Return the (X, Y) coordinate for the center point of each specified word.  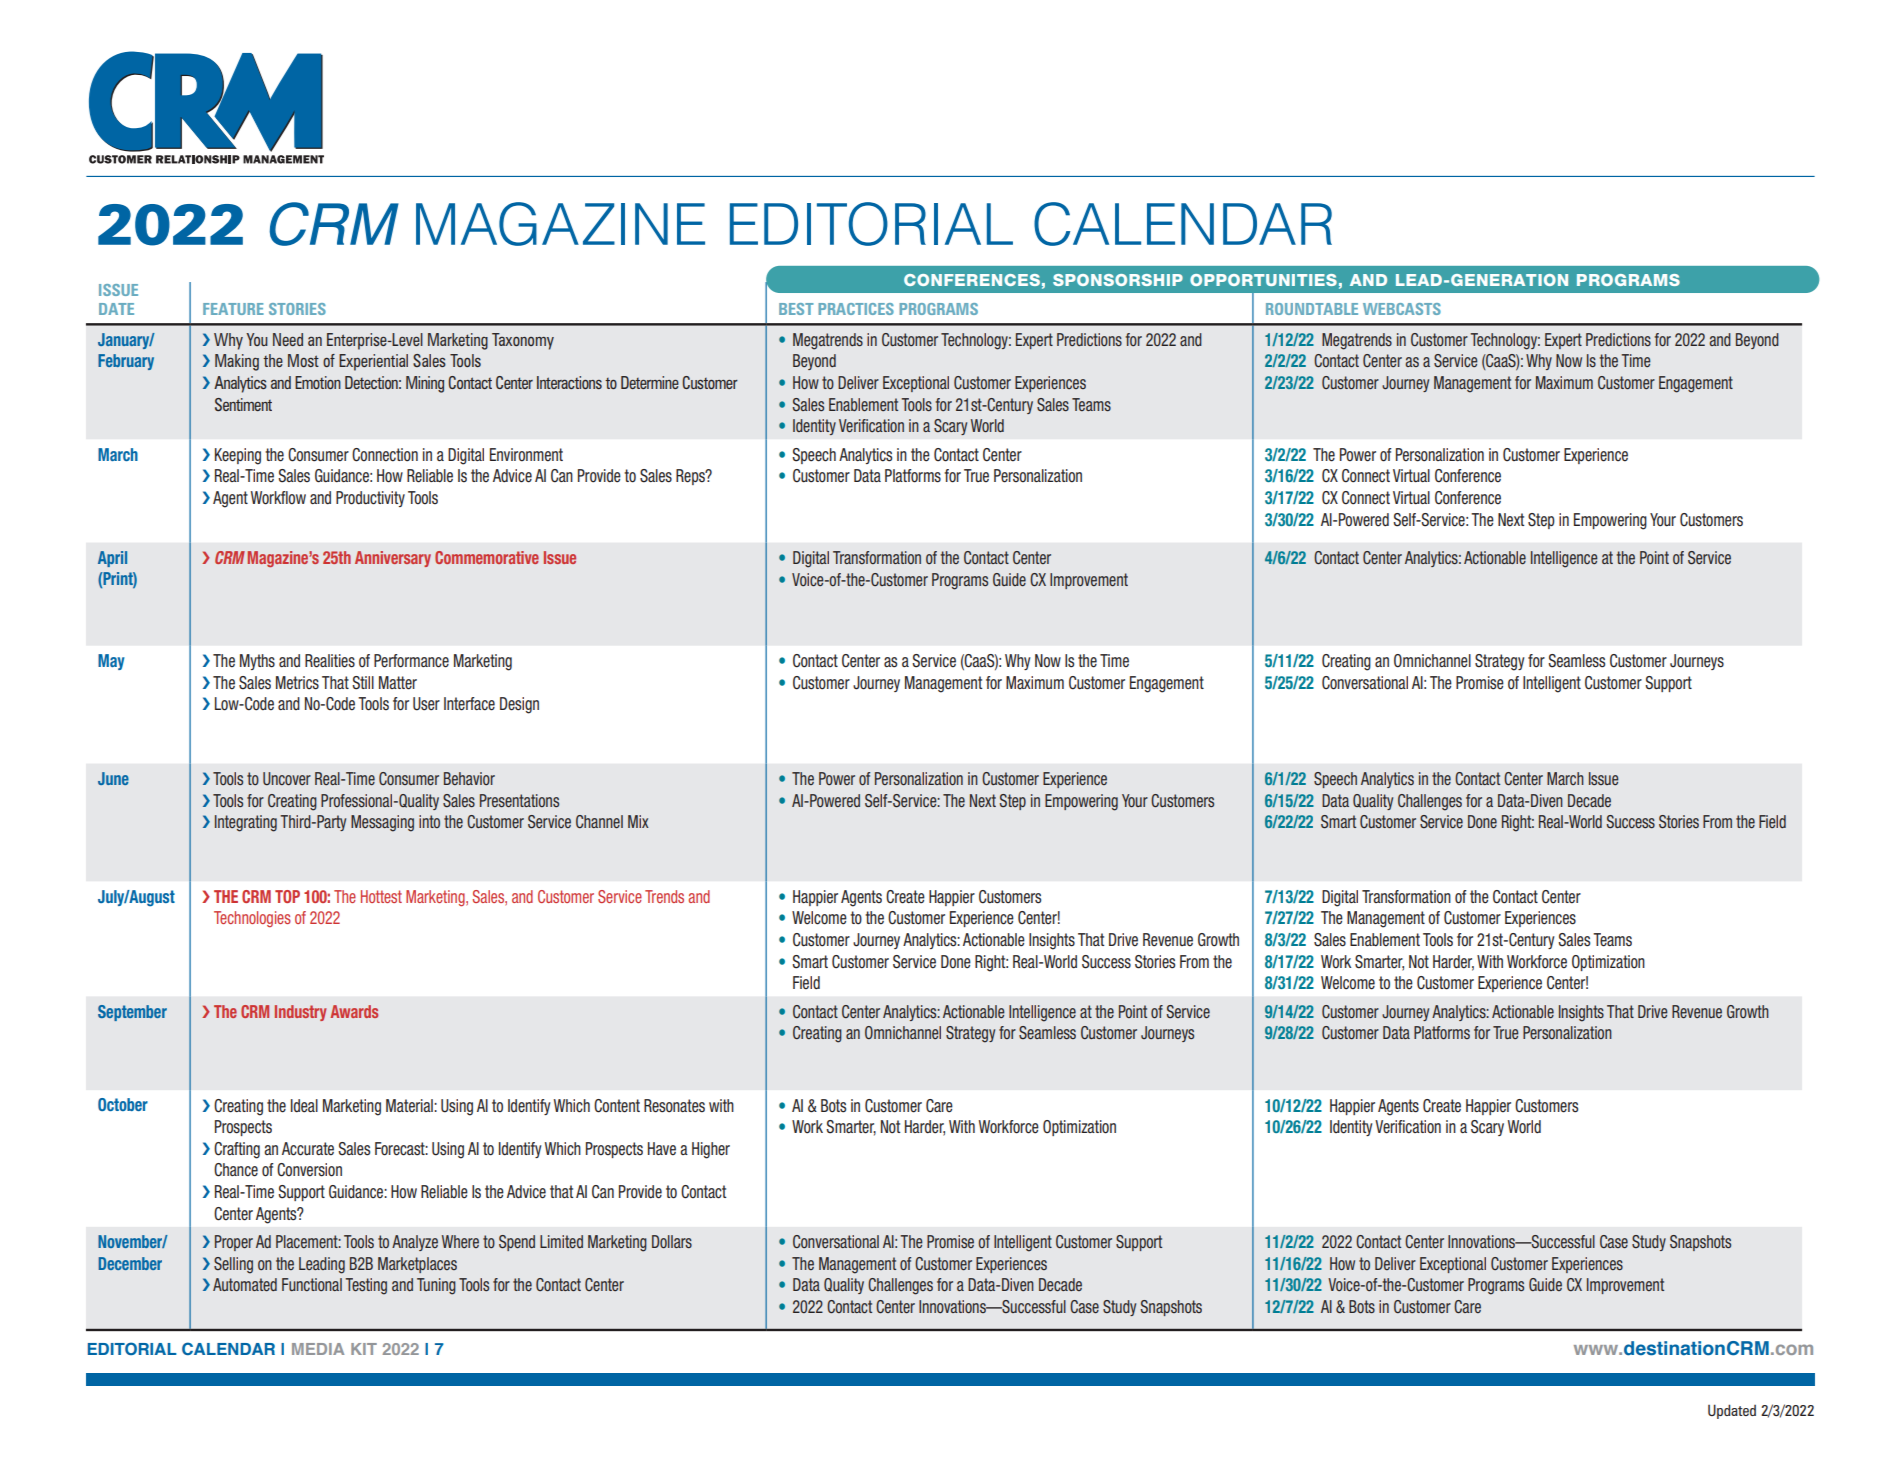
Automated (245, 1284)
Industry (300, 1013)
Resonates (674, 1106)
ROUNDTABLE (1312, 309)
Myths (257, 662)
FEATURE (233, 309)
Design (519, 705)
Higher (711, 1150)
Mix (638, 821)
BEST (796, 309)
